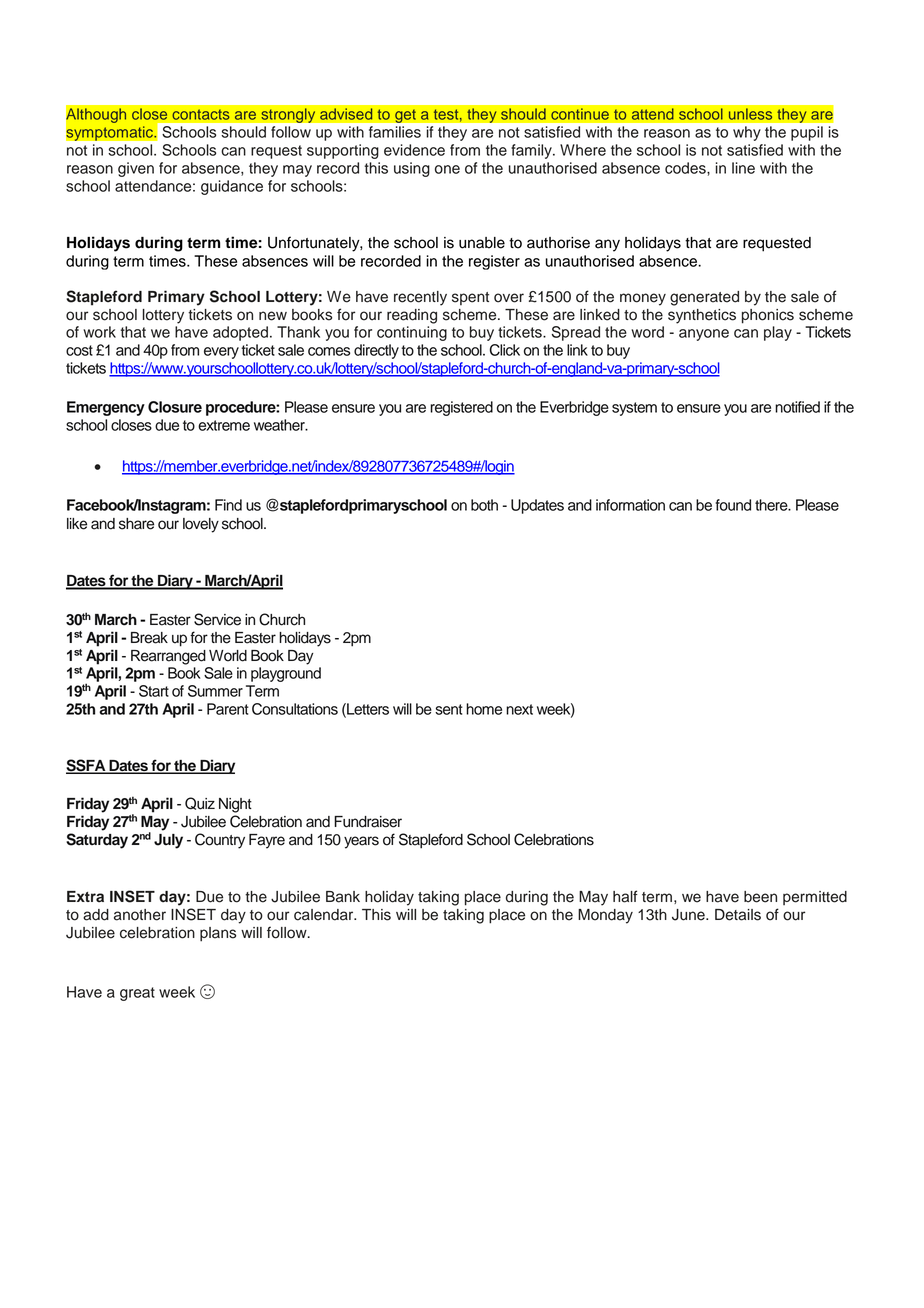  Describe the element at coordinates (201, 114) in the screenshot. I see `contacts` at that location.
